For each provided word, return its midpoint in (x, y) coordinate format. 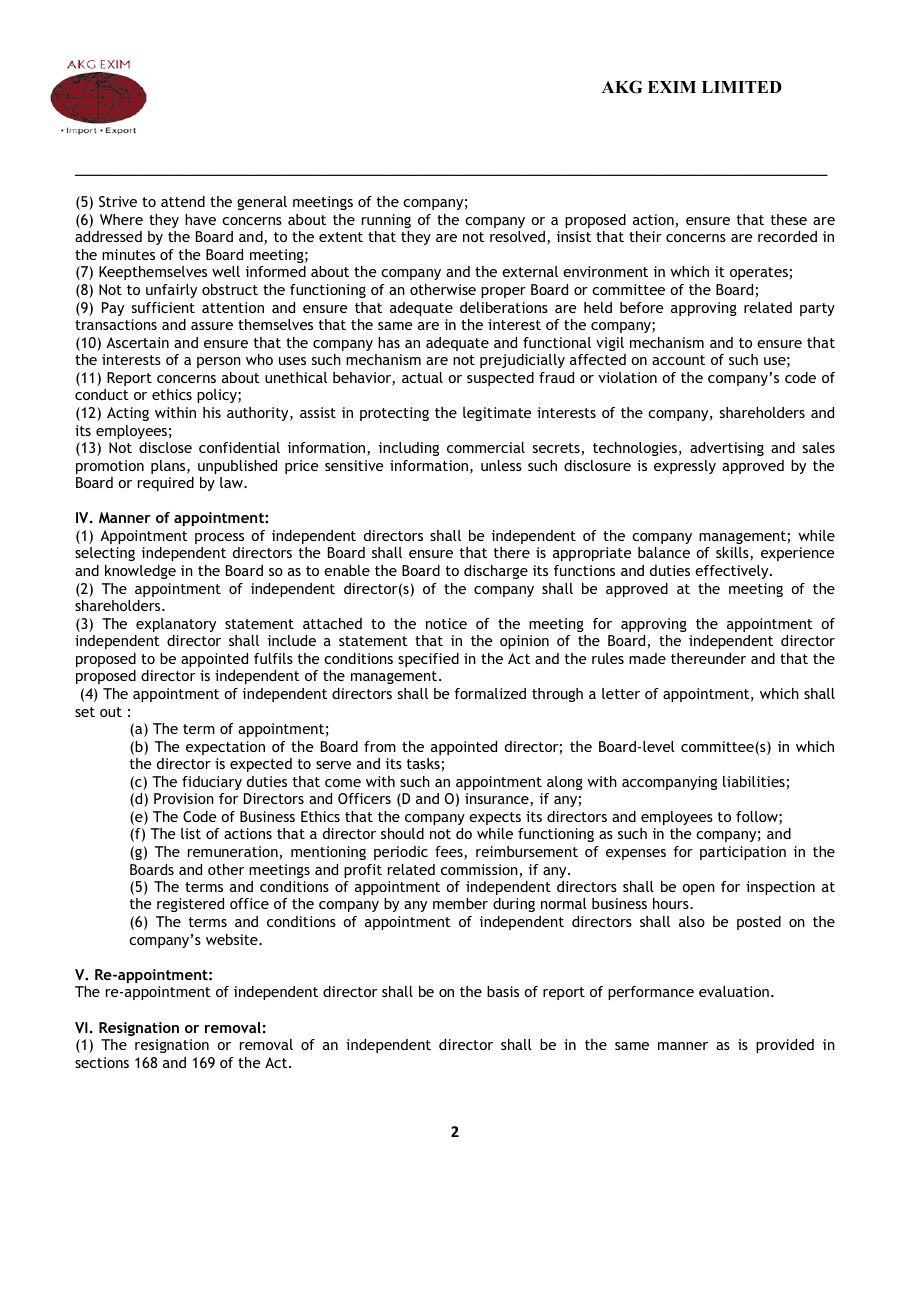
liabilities (755, 783)
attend (183, 201)
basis (503, 991)
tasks (424, 765)
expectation (225, 748)
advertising (727, 449)
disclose (165, 447)
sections (102, 1062)
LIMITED (742, 87)
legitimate (497, 414)
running (386, 221)
